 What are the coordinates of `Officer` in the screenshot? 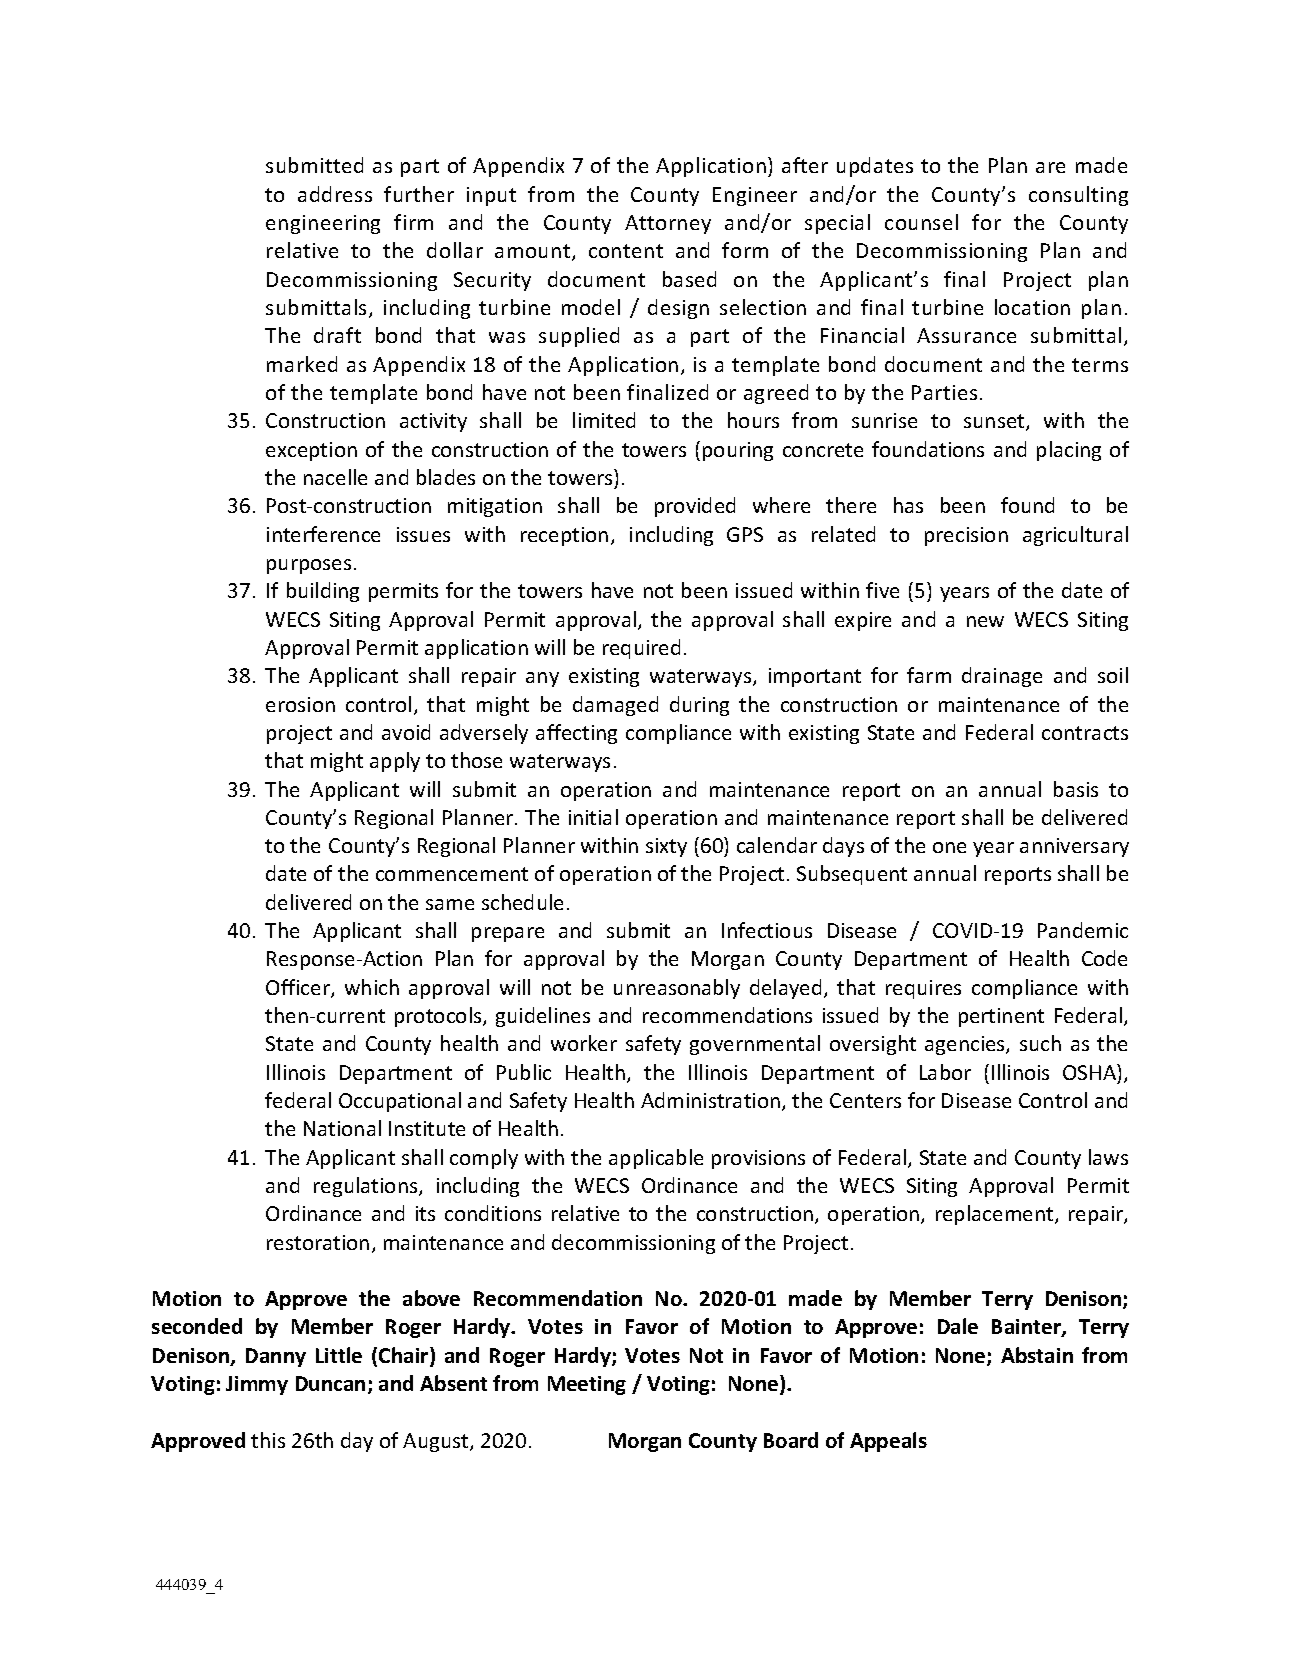 It's located at (299, 988).
